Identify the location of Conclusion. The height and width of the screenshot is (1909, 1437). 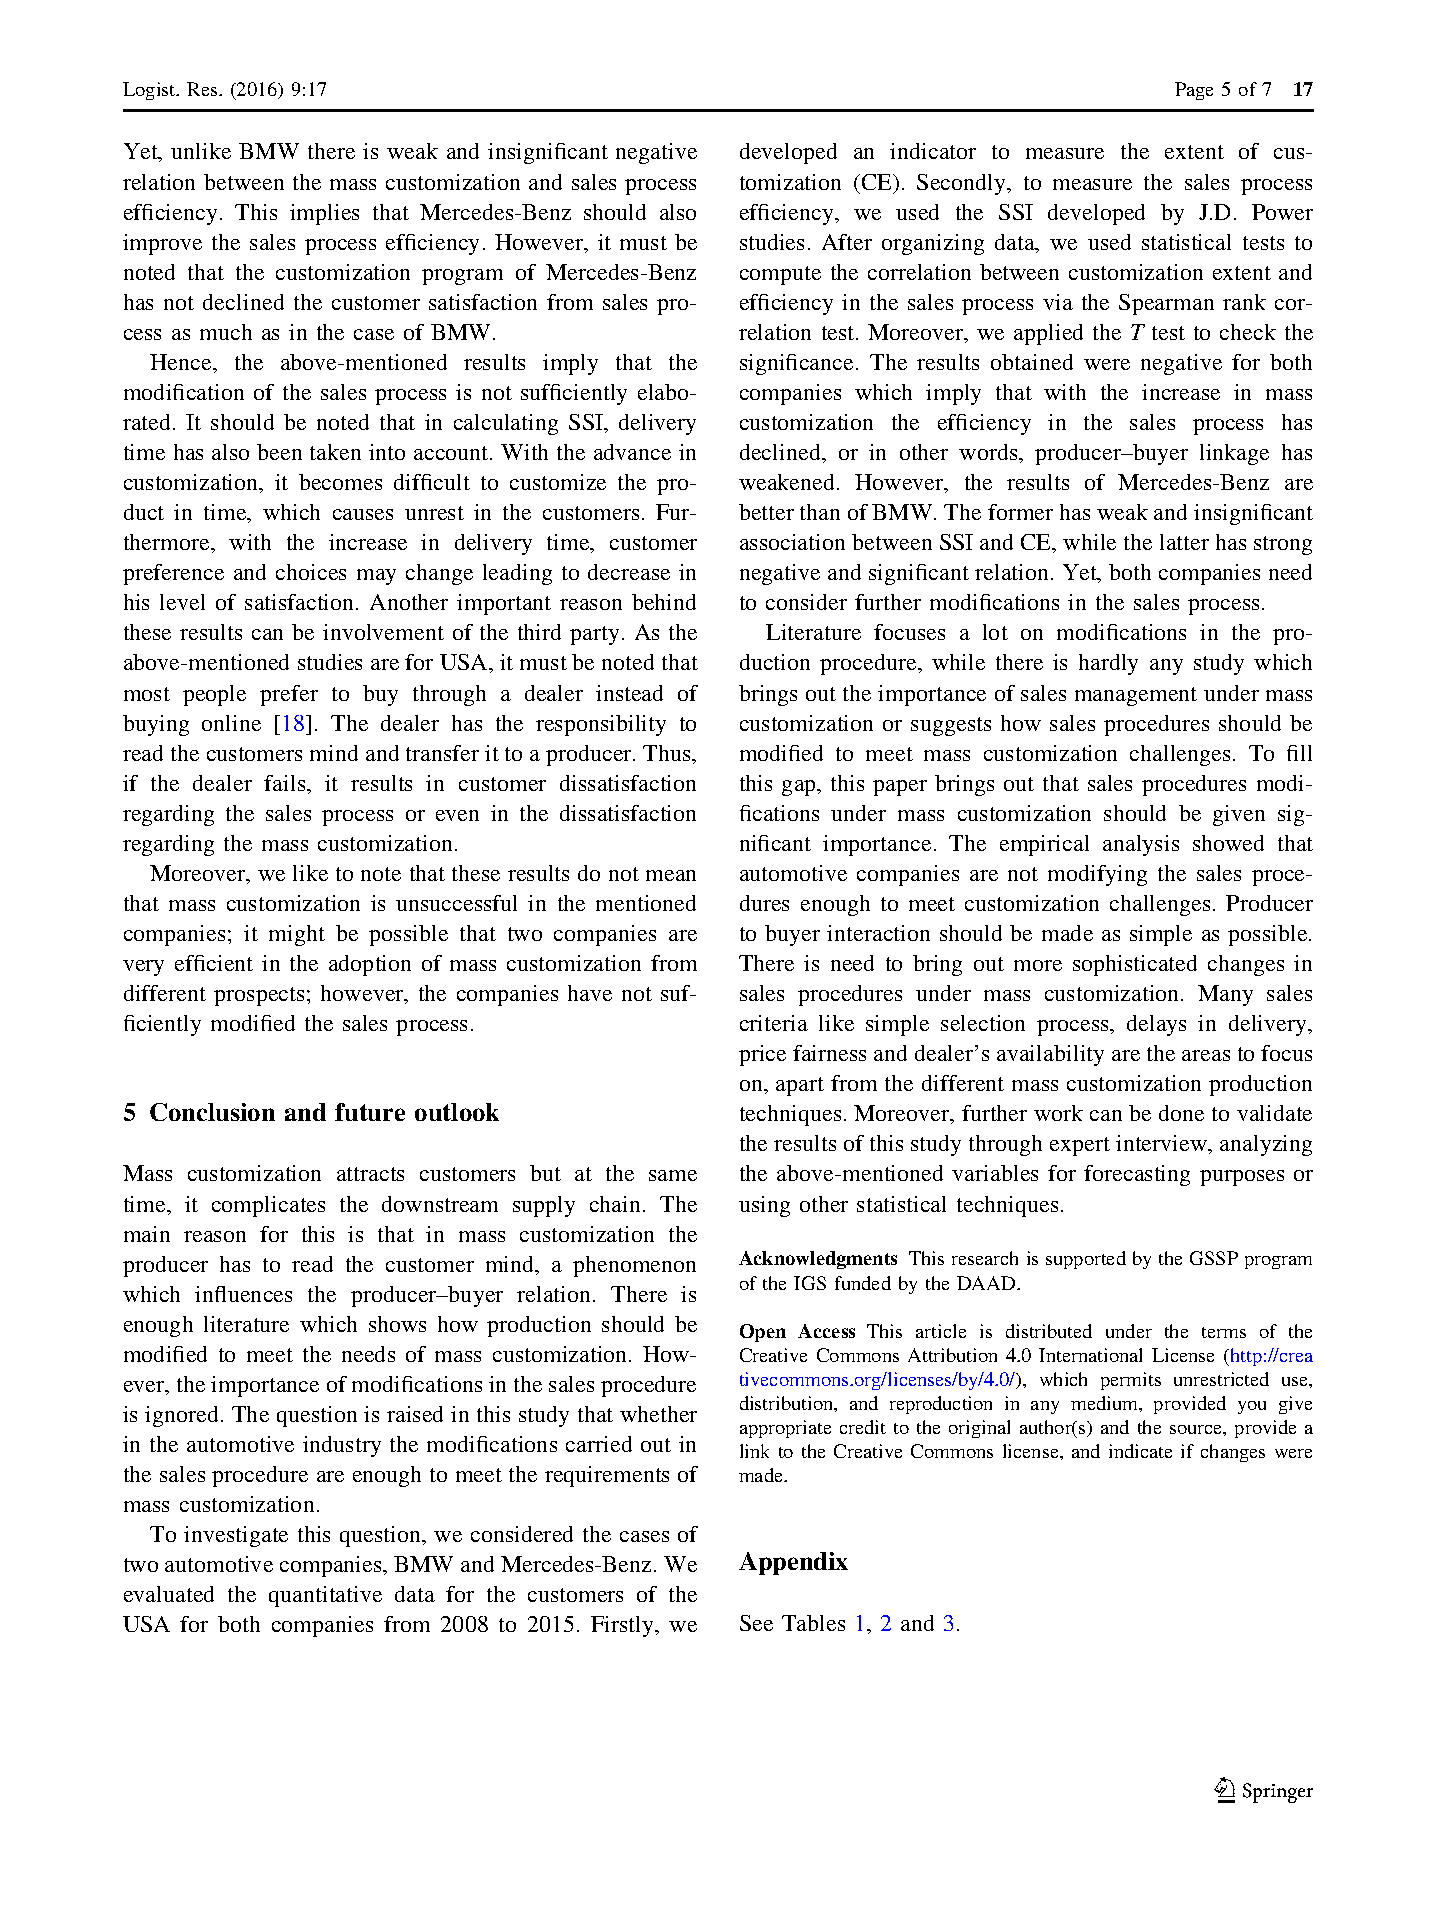
(212, 1112).
